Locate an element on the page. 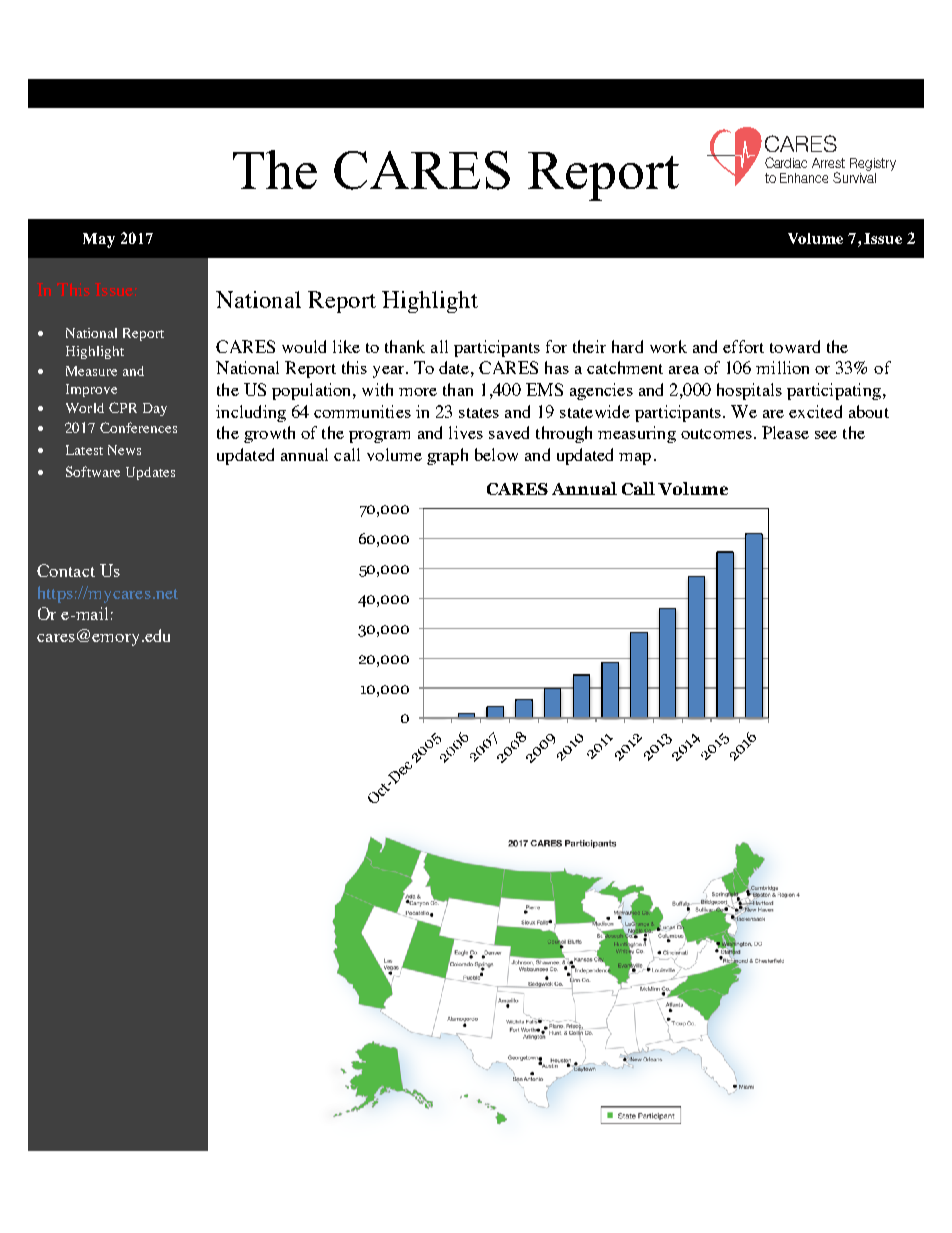 The width and height of the page is (952, 1233). Cardiac is located at coordinates (786, 162).
